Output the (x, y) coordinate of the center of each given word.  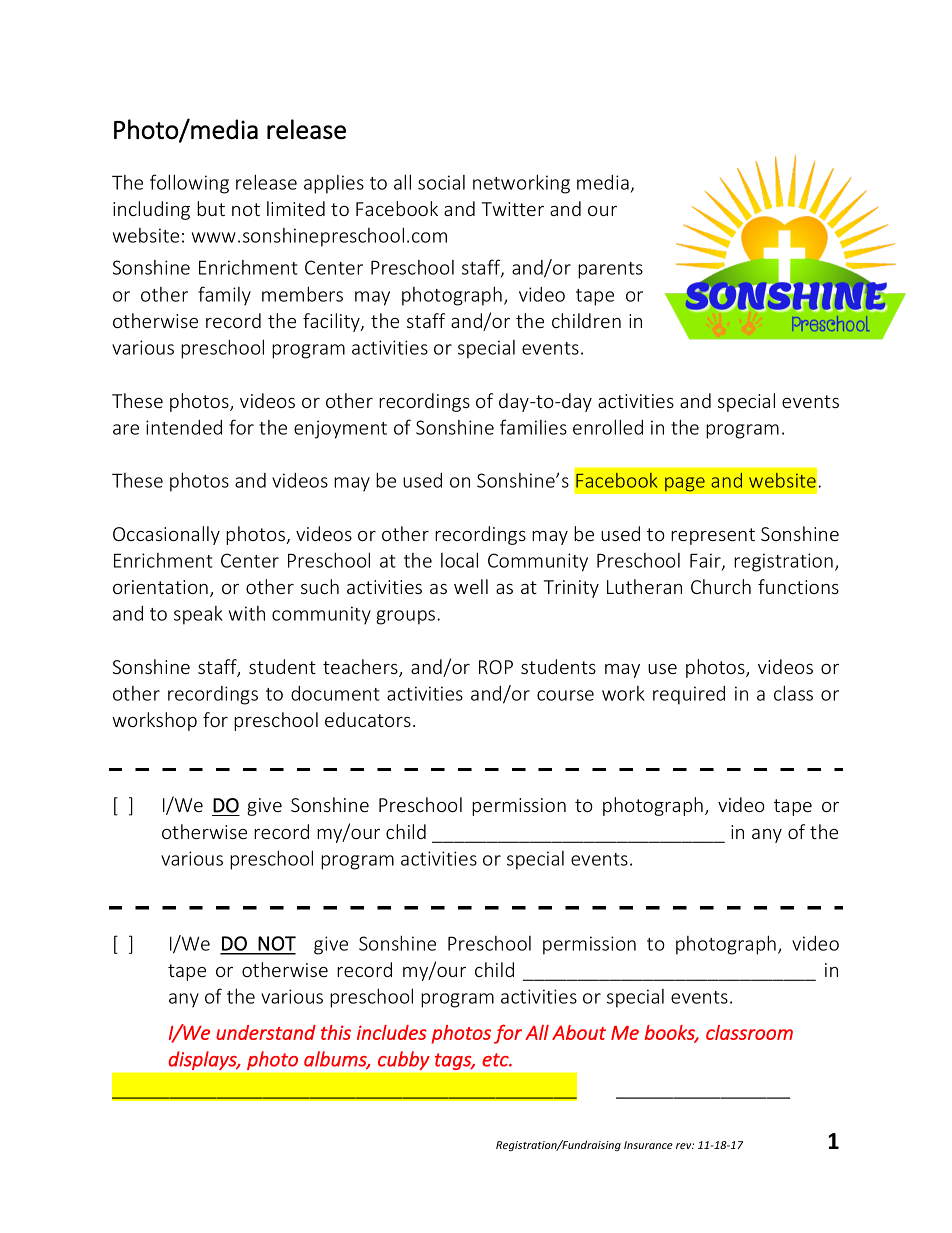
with (247, 613)
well (471, 586)
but (211, 208)
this (336, 1032)
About (579, 1032)
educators (368, 719)
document (335, 693)
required (689, 695)
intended (184, 427)
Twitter (513, 209)
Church (721, 586)
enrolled (608, 427)
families (533, 427)
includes (392, 1032)
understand (266, 1032)
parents (610, 270)
